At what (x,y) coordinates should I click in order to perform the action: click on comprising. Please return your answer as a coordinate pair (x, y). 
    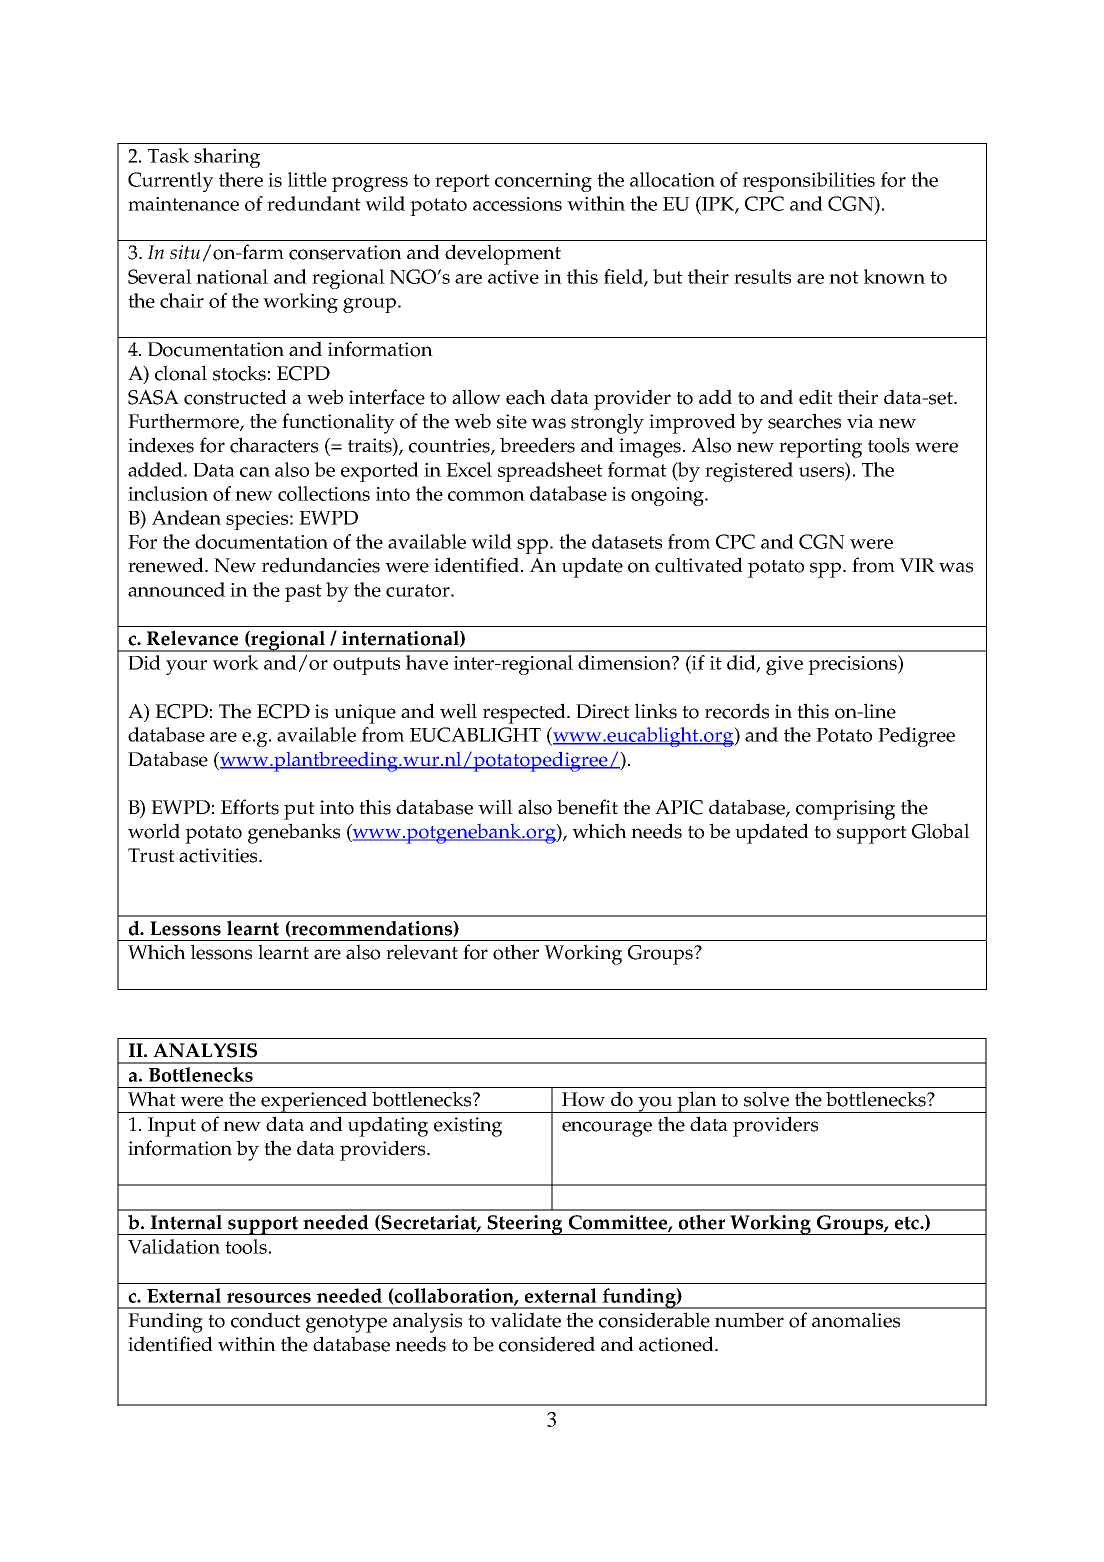
    Looking at the image, I should click on (845, 810).
